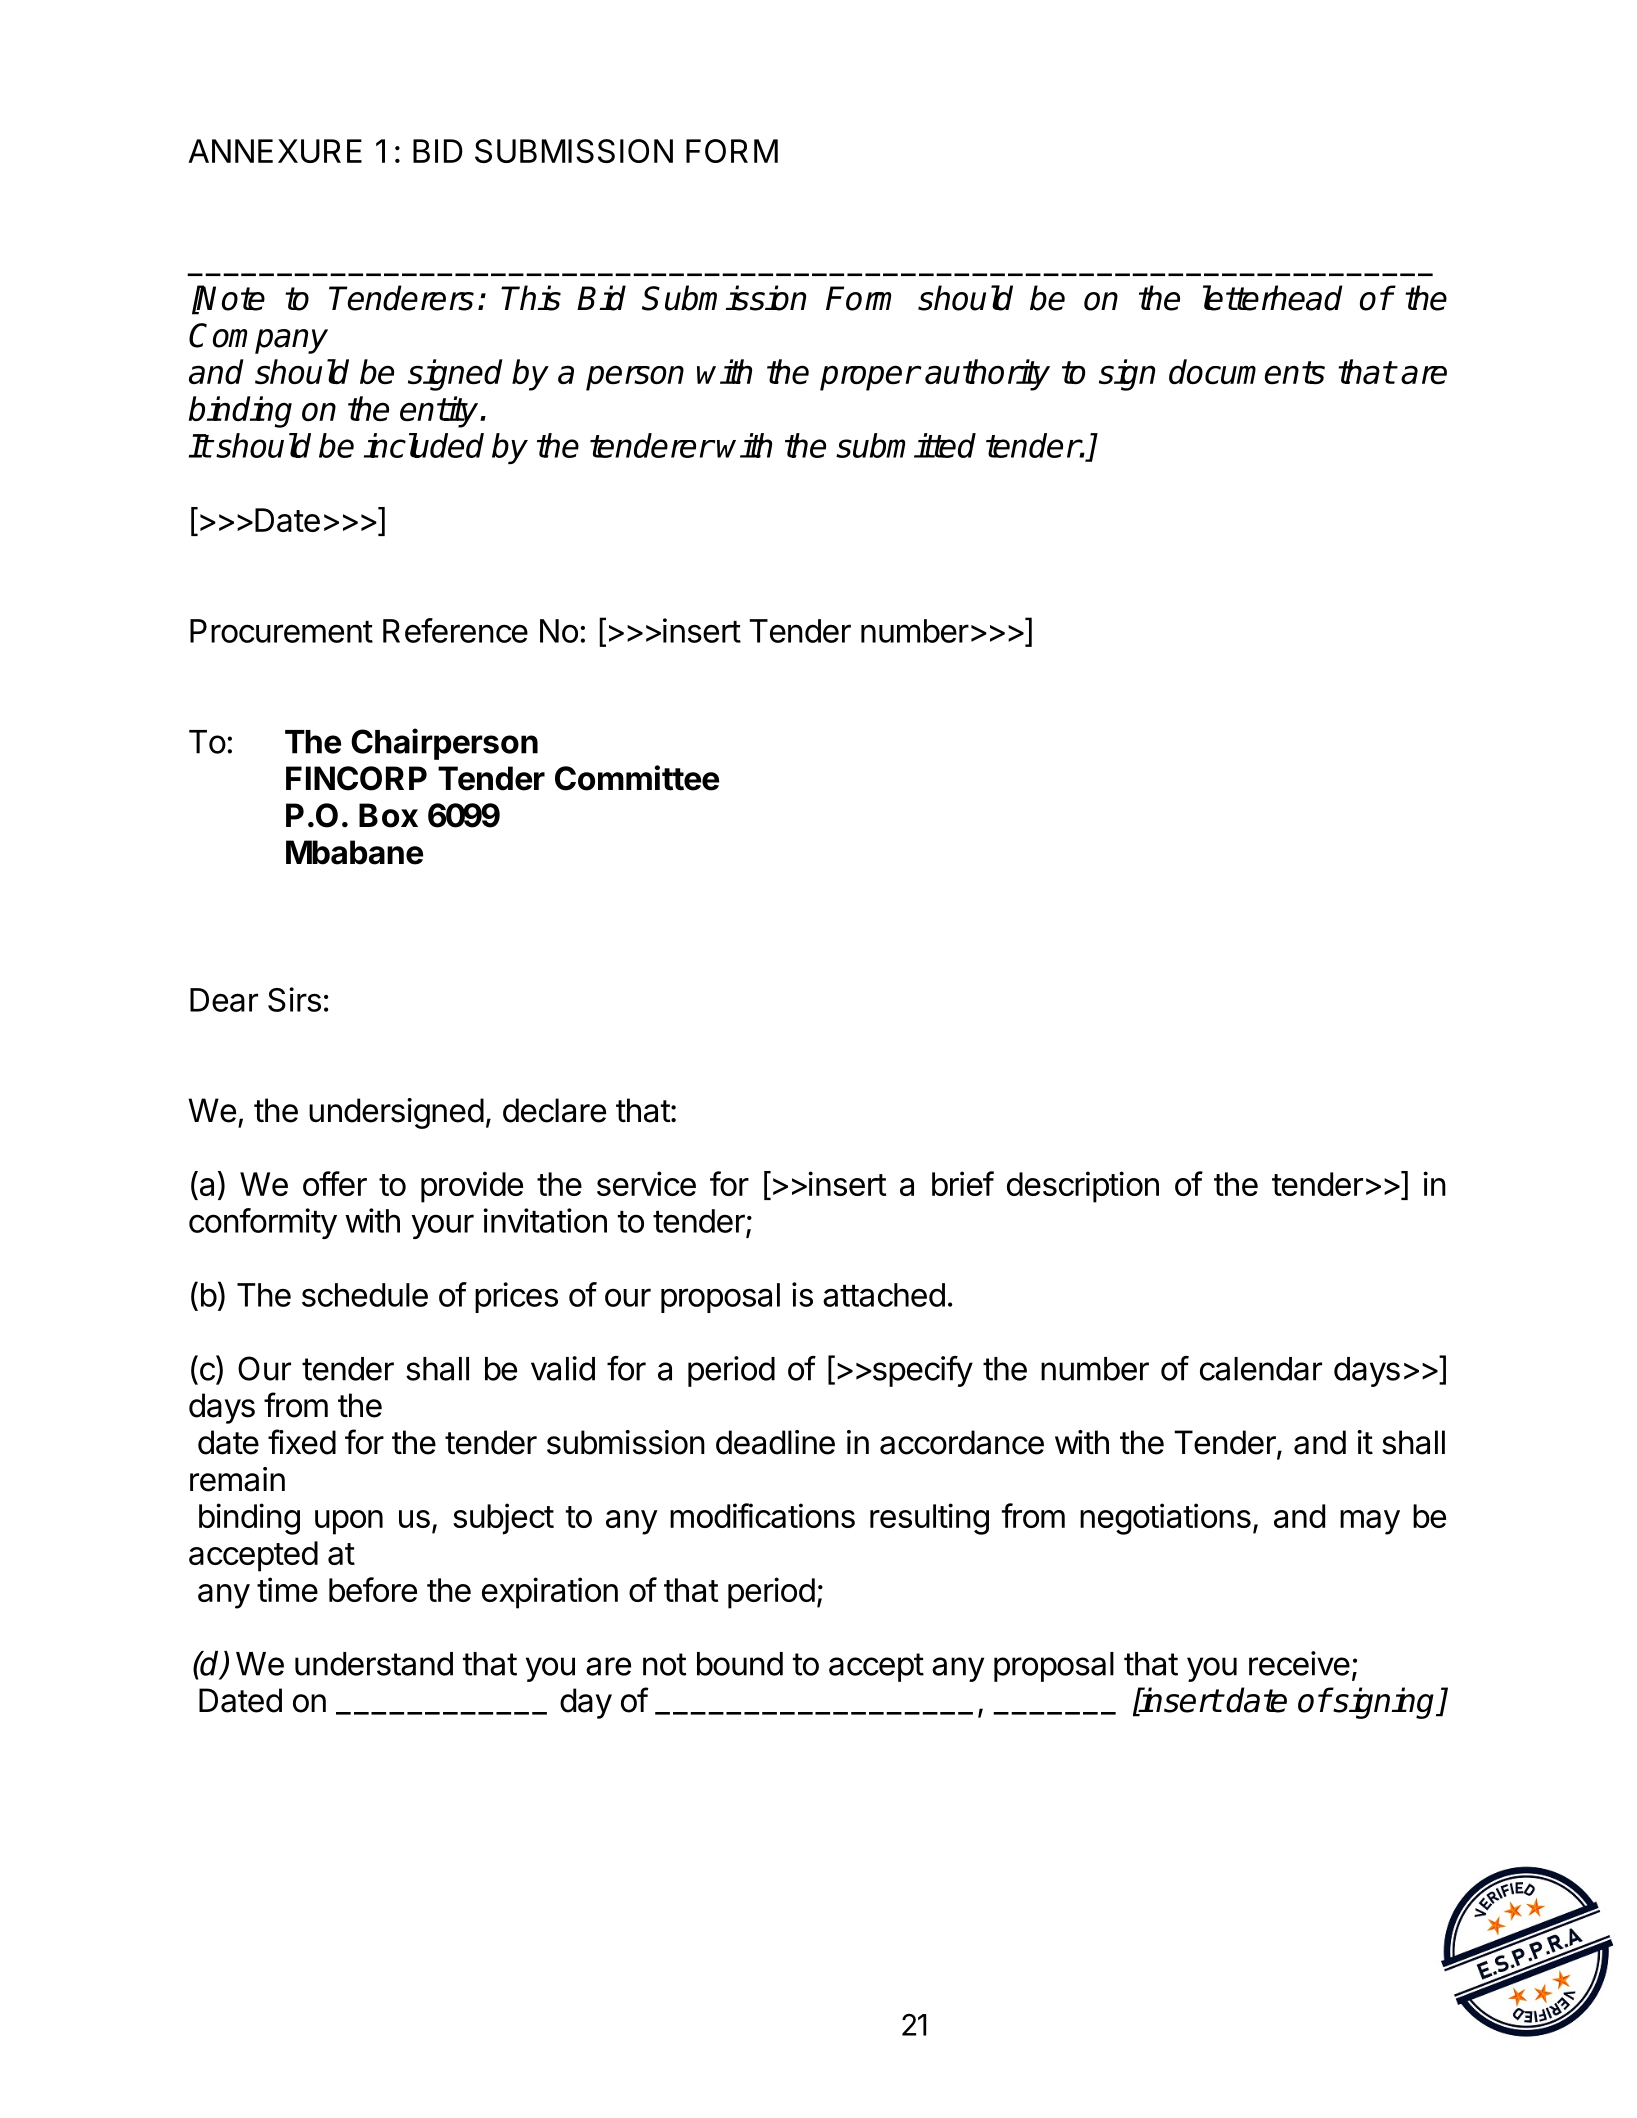 The image size is (1637, 2118). I want to click on Dear, so click(224, 1000).
